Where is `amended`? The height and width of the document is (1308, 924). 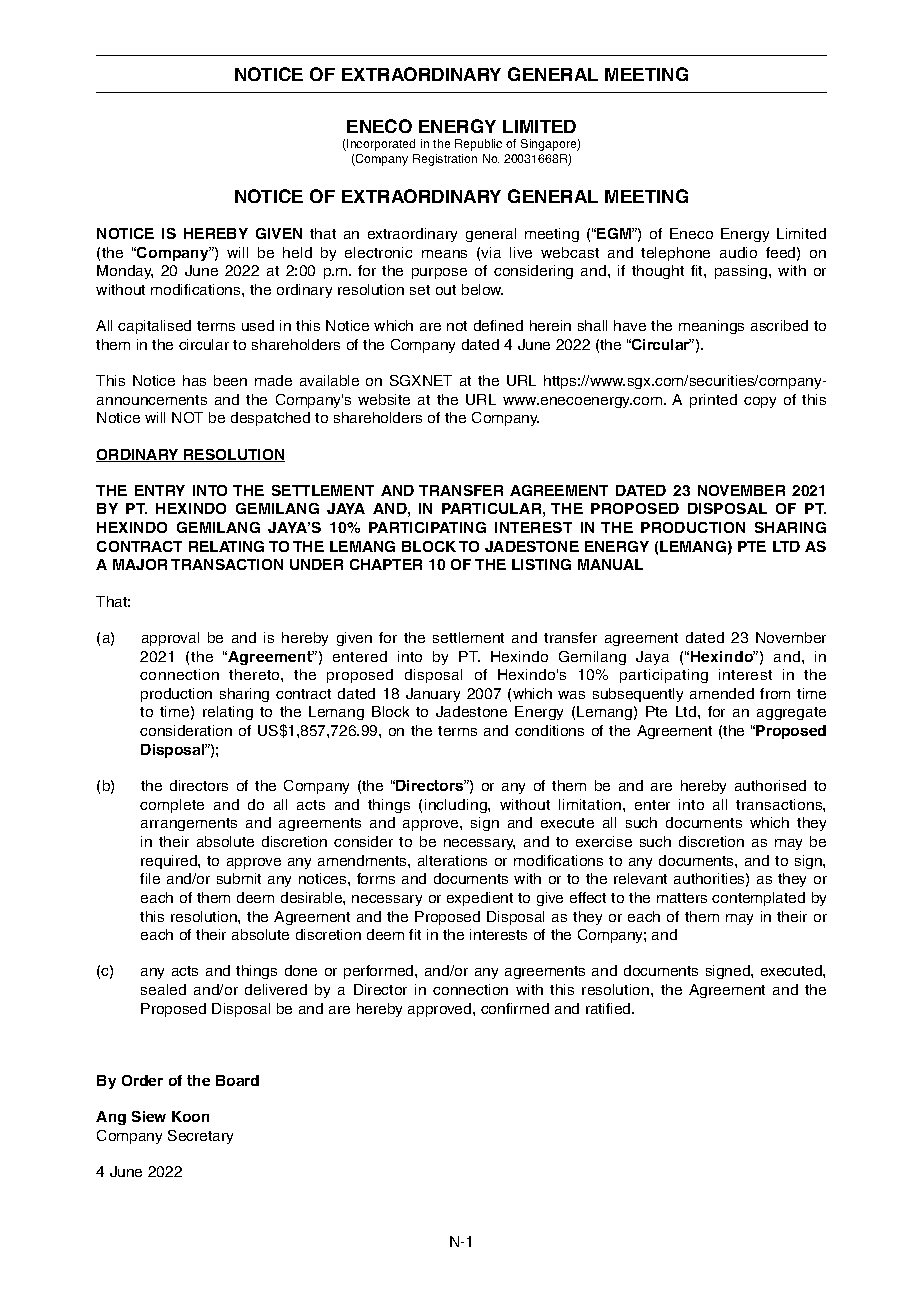
amended is located at coordinates (722, 693).
